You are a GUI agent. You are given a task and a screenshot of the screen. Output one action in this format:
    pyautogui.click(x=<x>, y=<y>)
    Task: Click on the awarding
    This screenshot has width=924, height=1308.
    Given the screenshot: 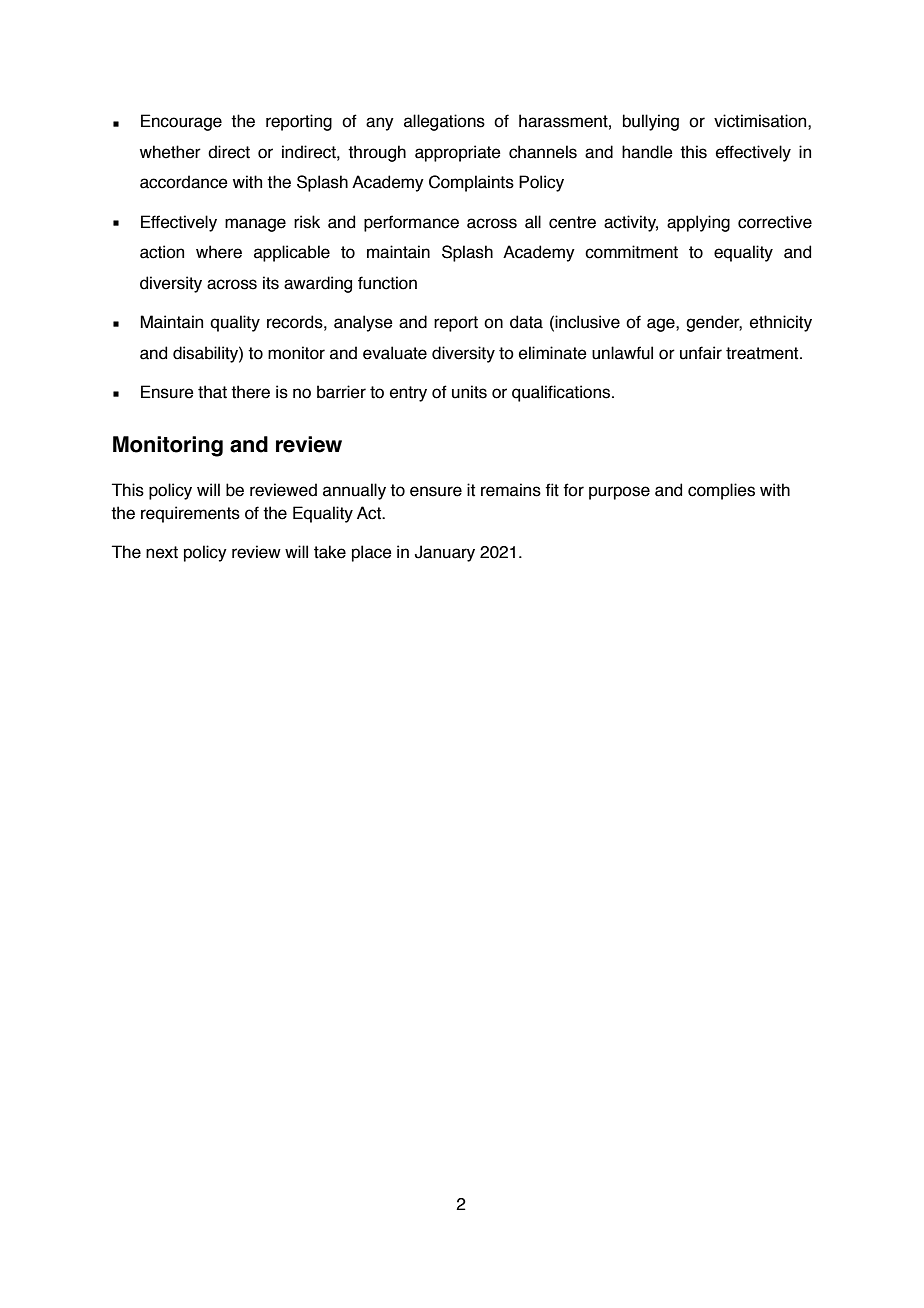 What is the action you would take?
    pyautogui.click(x=318, y=284)
